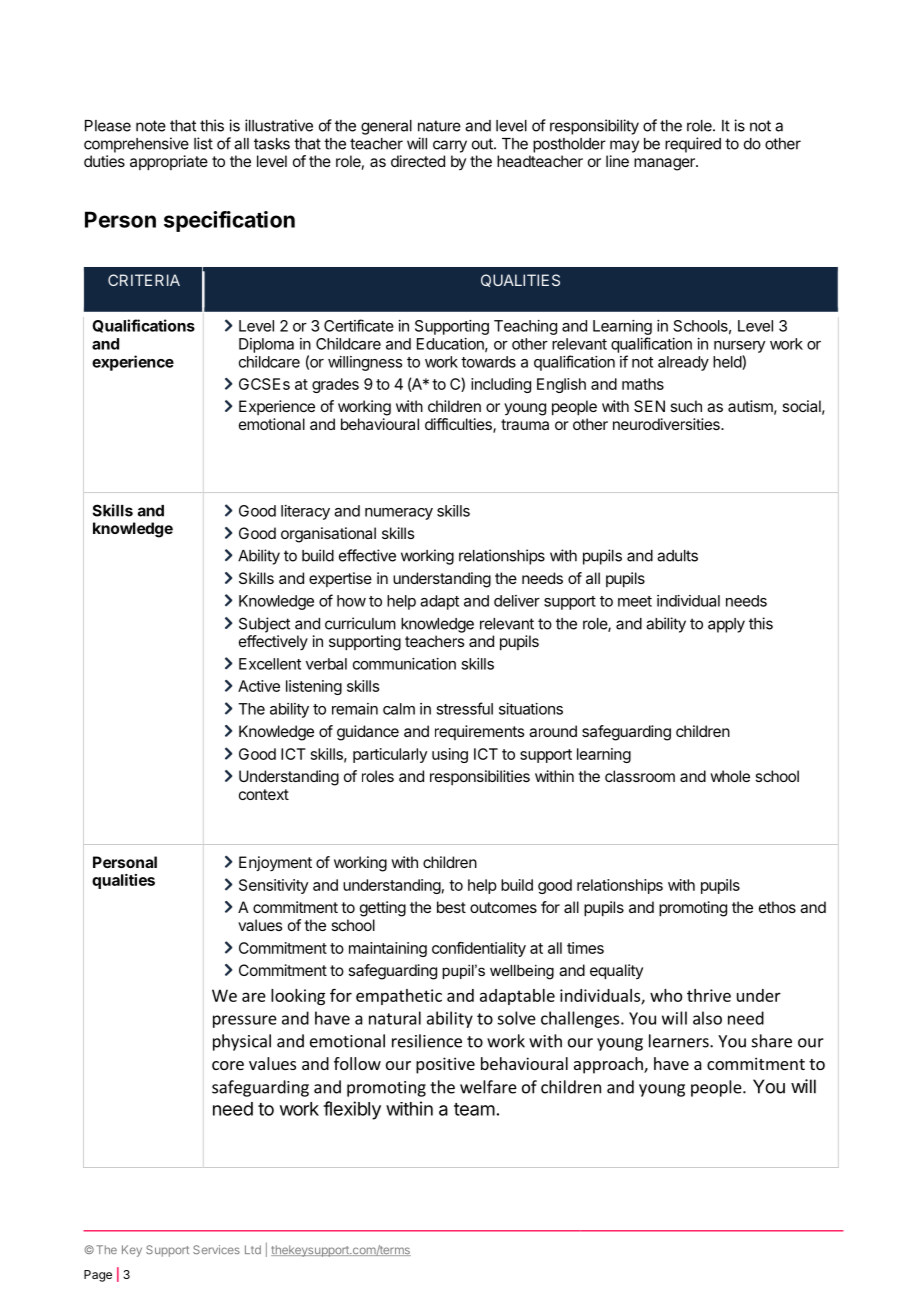 The image size is (924, 1308). I want to click on directed, so click(418, 161).
